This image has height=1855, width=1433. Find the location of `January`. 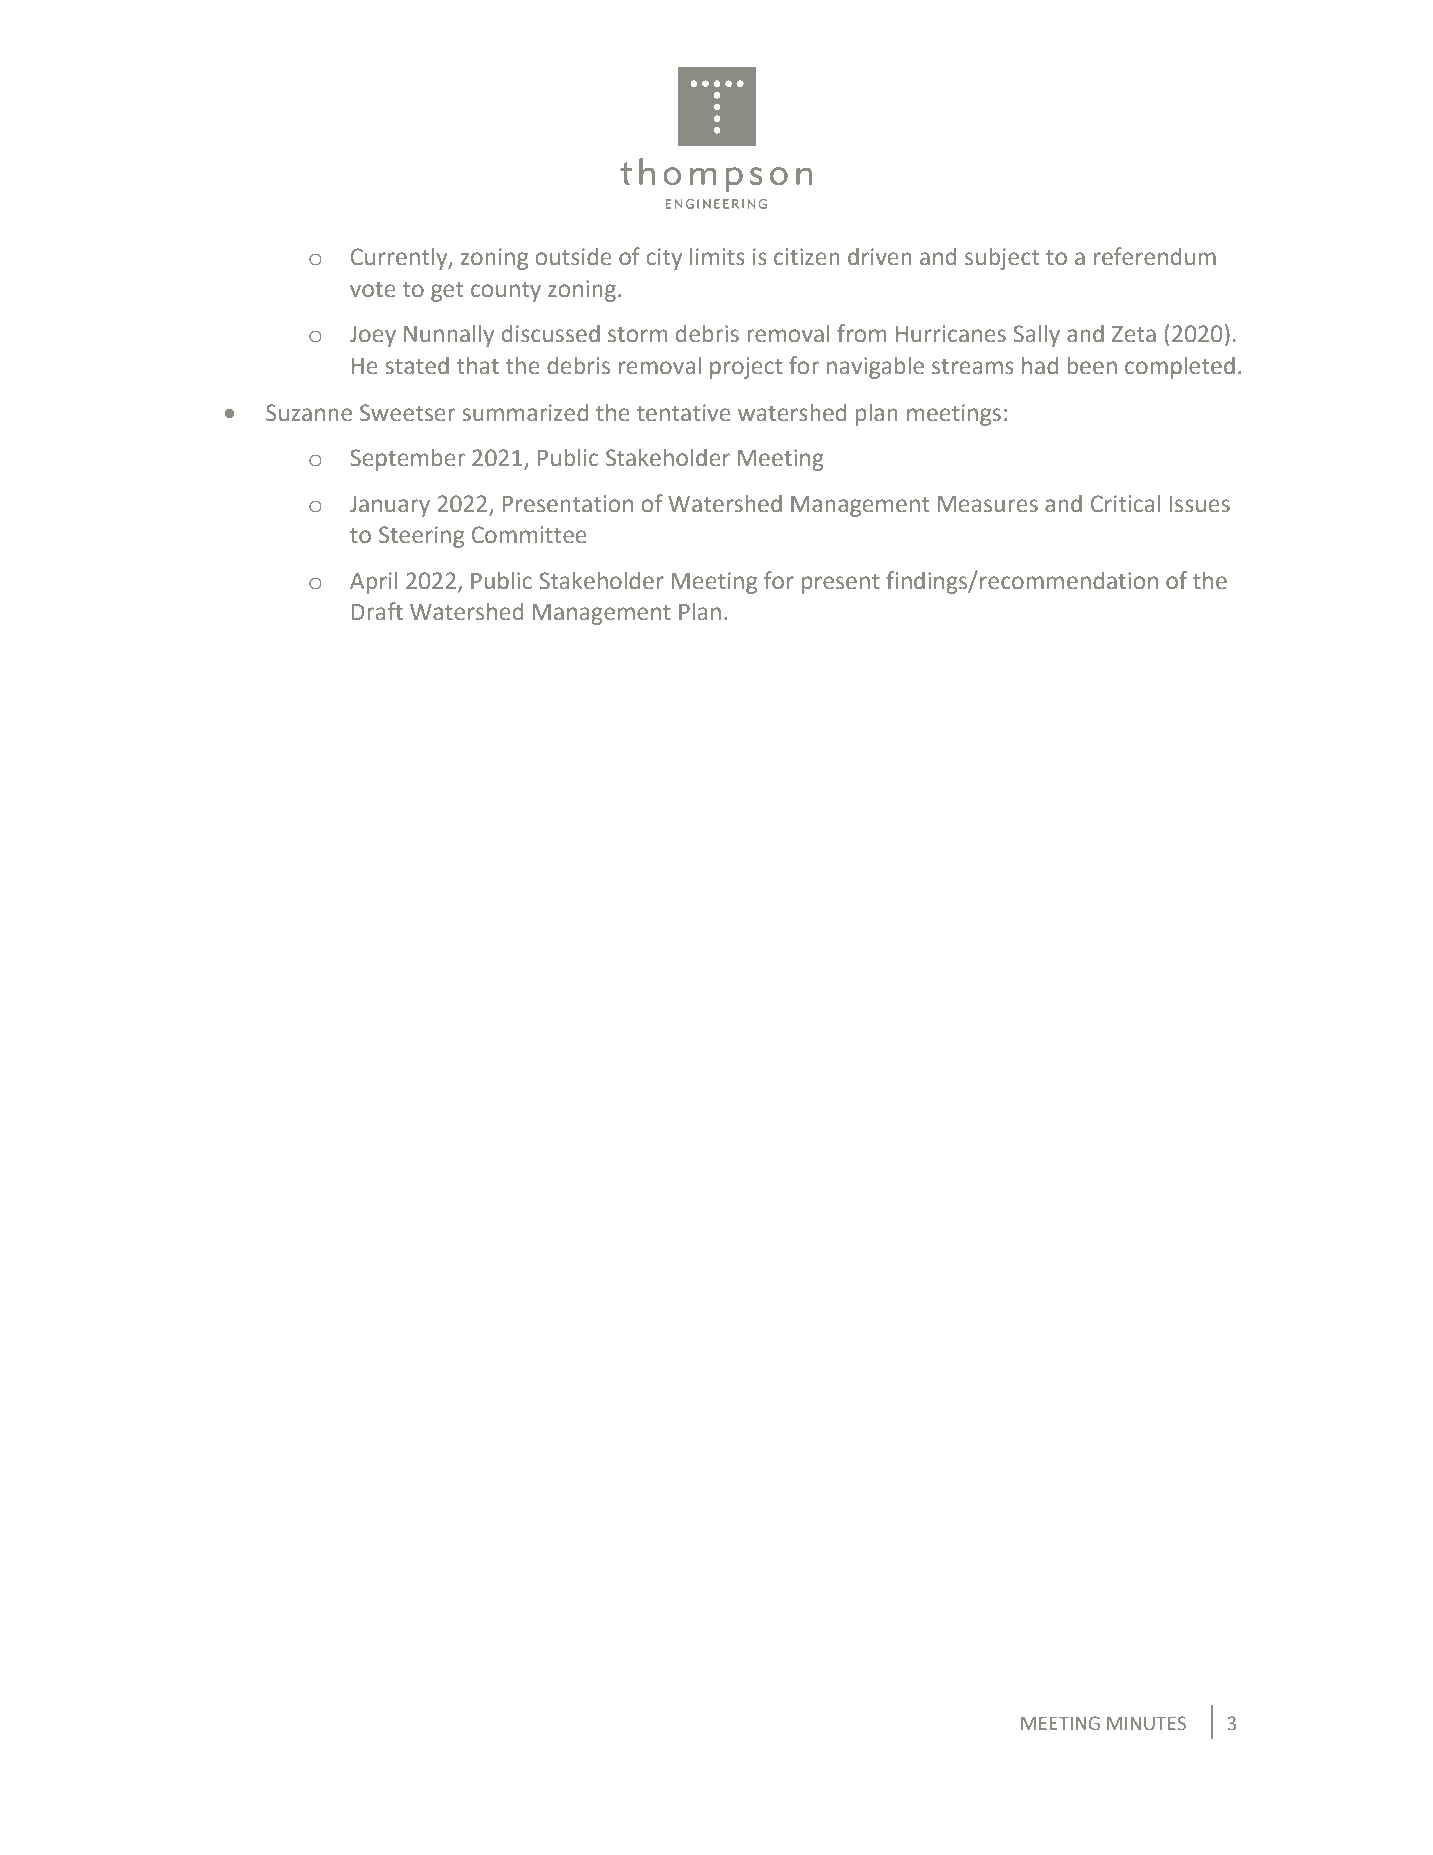

January is located at coordinates (390, 506).
